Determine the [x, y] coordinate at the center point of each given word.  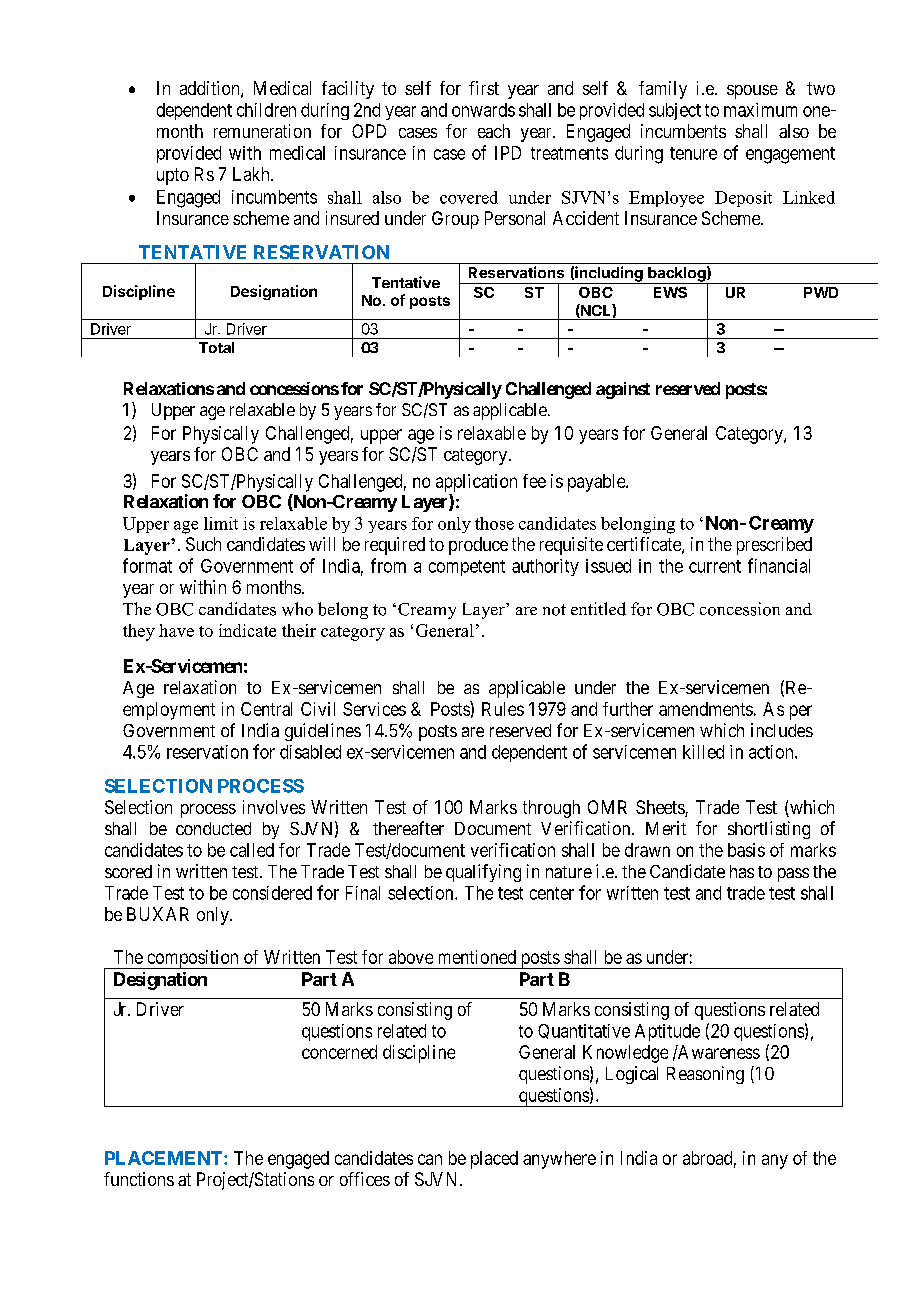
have [176, 630]
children [266, 110]
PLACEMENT [165, 1158]
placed [494, 1160]
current [715, 566]
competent [467, 568]
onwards [483, 110]
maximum [760, 110]
